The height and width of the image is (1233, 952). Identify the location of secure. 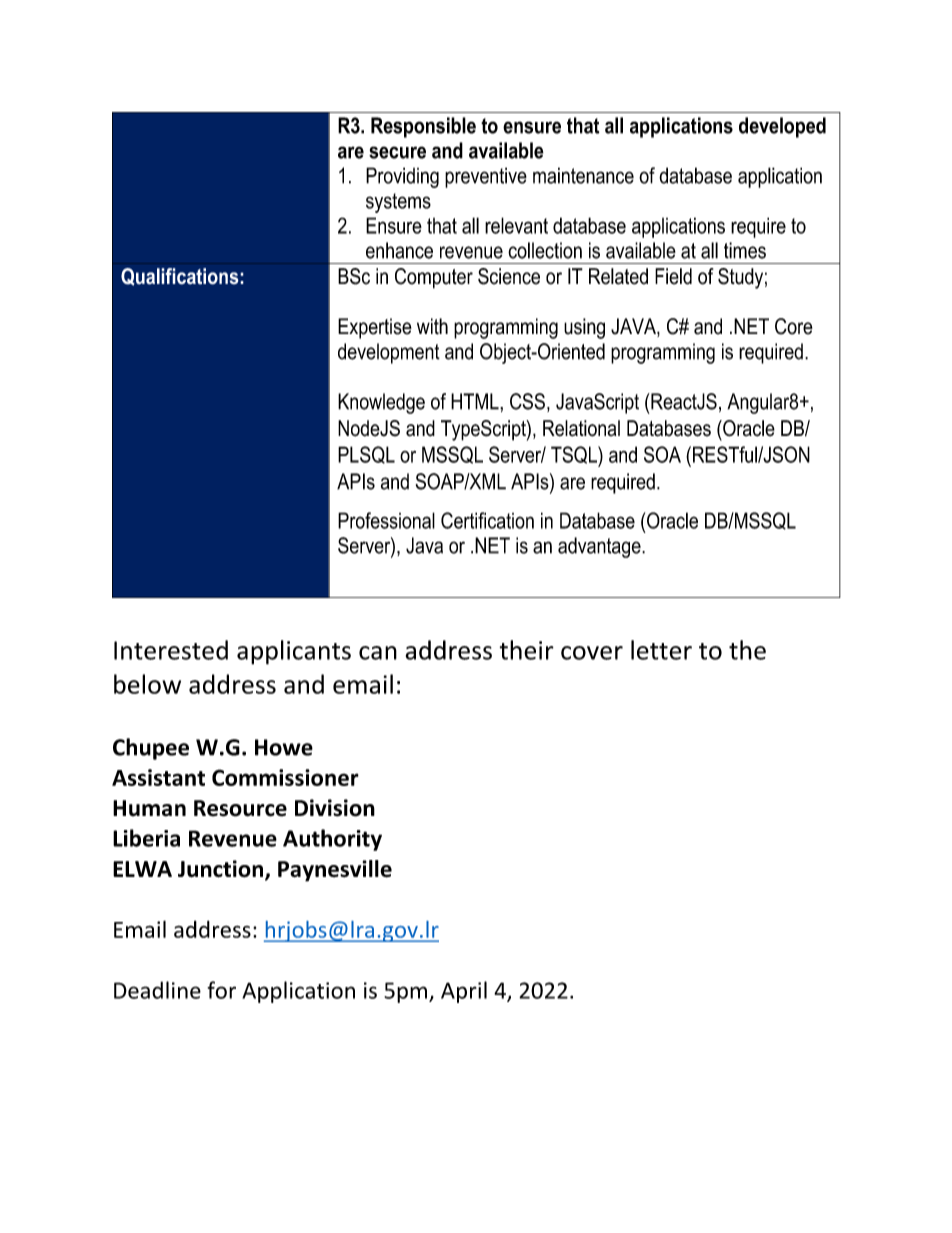
(397, 152).
